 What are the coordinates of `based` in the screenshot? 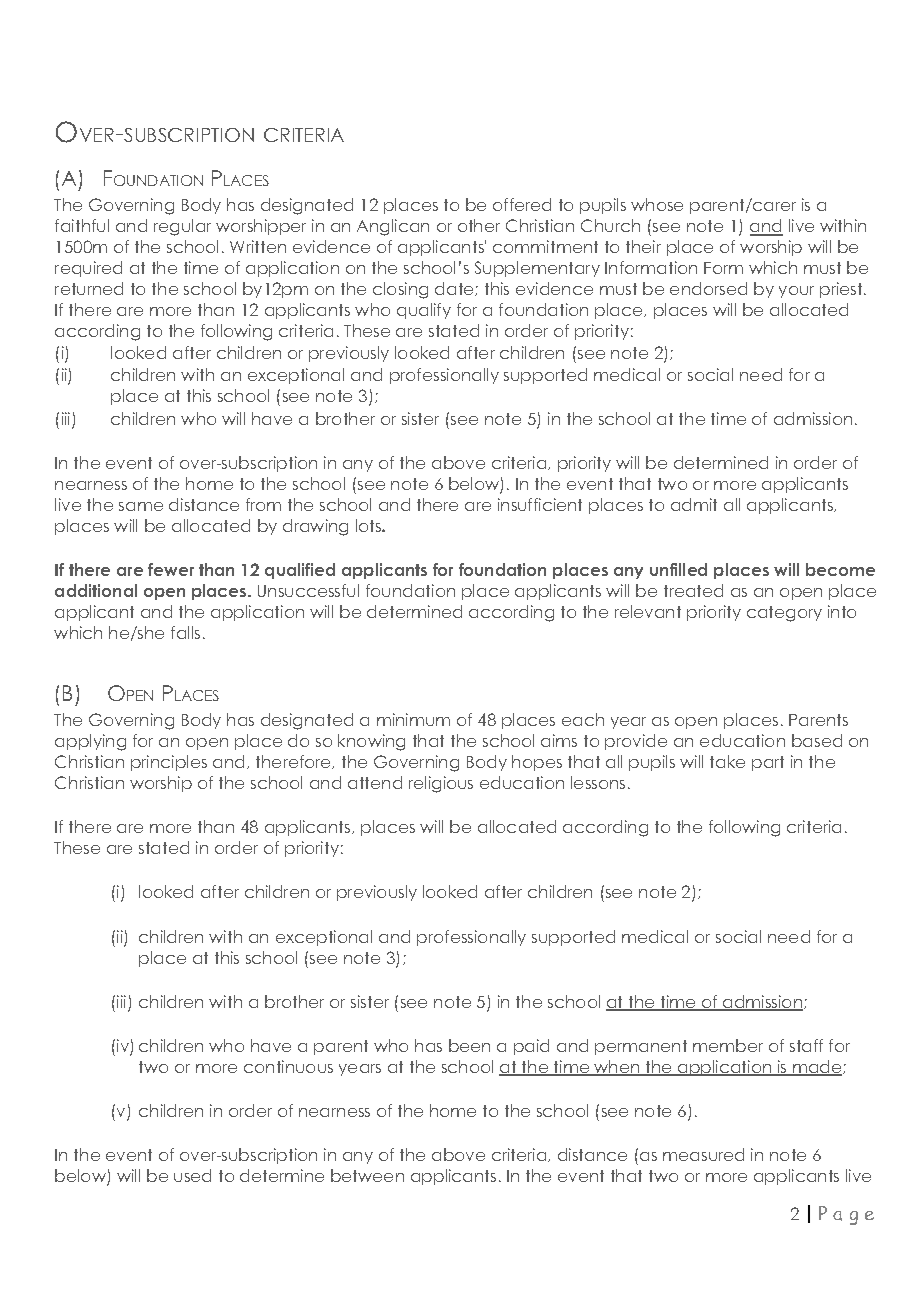 It's located at (817, 740).
